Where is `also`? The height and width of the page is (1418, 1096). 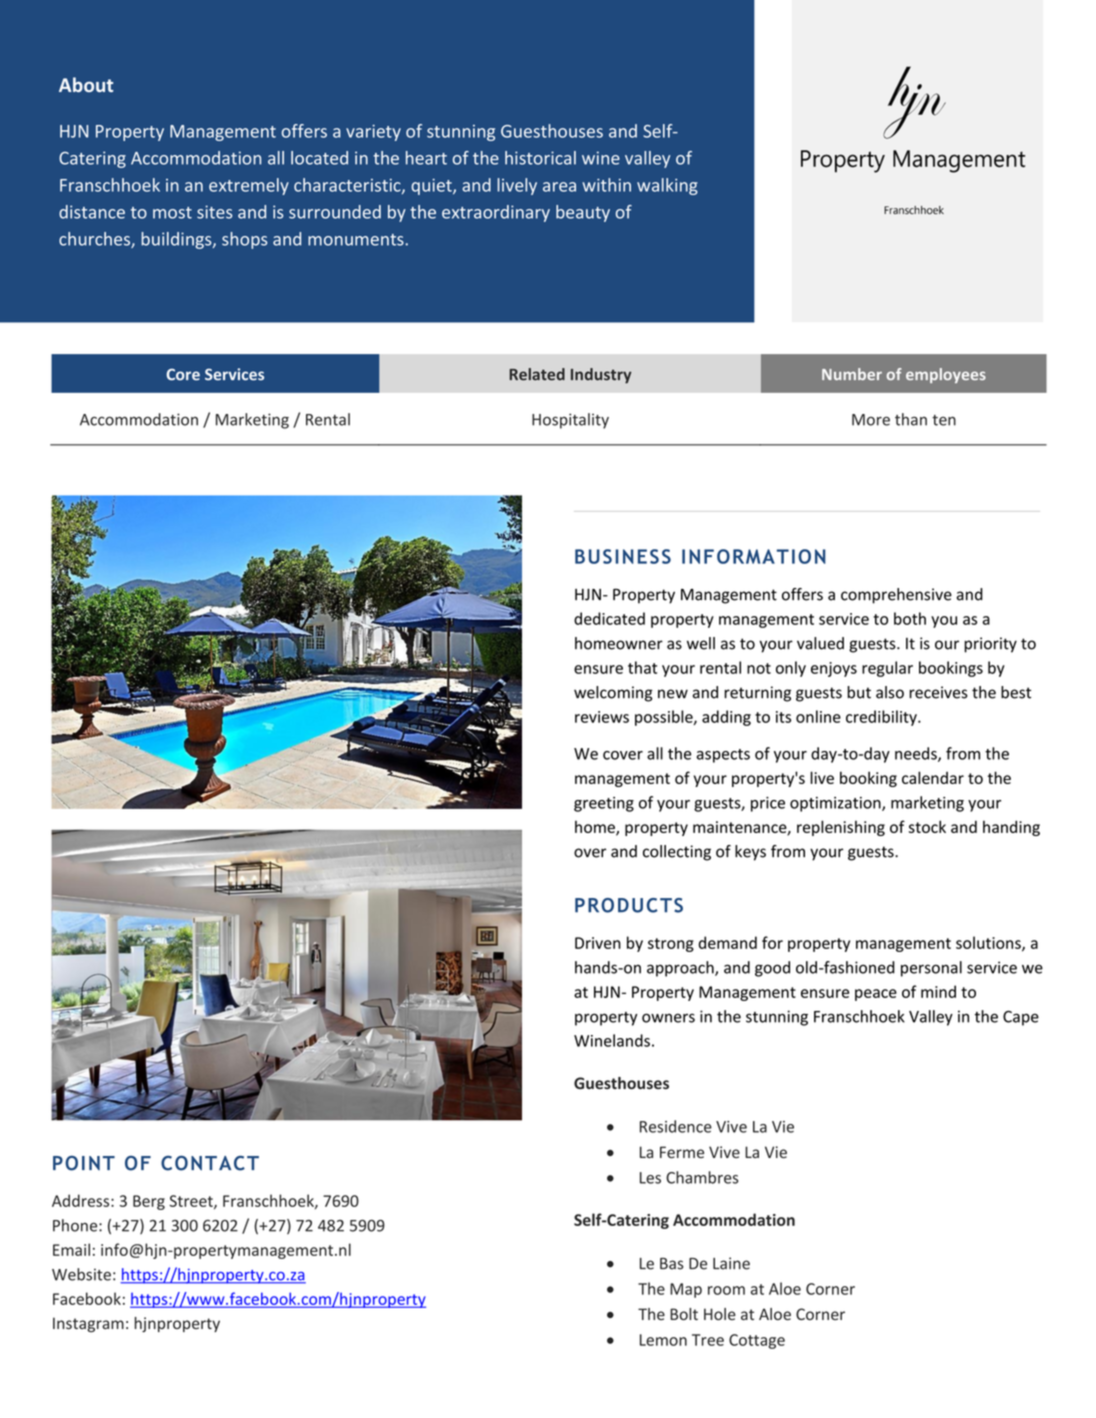 also is located at coordinates (890, 692).
